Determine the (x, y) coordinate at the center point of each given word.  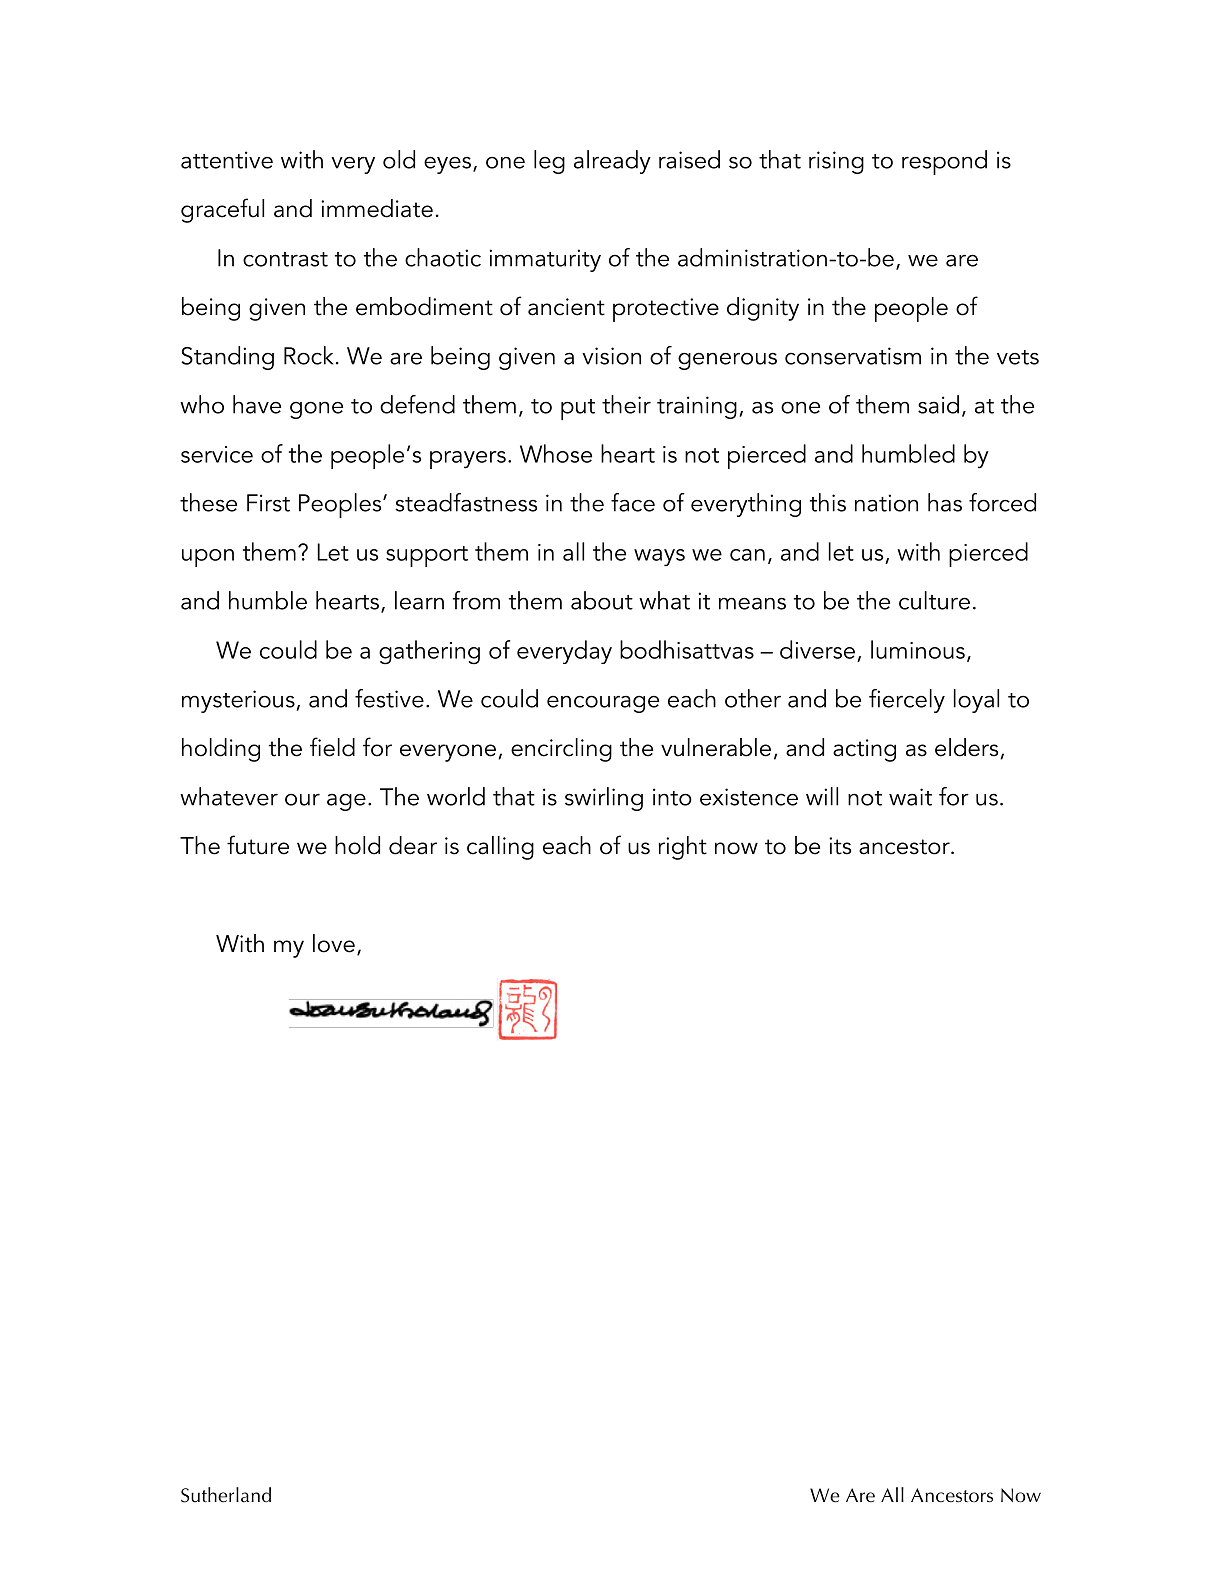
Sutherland (226, 1495)
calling (500, 848)
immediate (377, 208)
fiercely (907, 701)
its (840, 846)
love (334, 943)
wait (910, 797)
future (258, 845)
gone (316, 410)
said (938, 404)
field (332, 747)
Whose (556, 453)
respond (944, 162)
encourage (603, 704)
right (682, 848)
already (612, 162)
